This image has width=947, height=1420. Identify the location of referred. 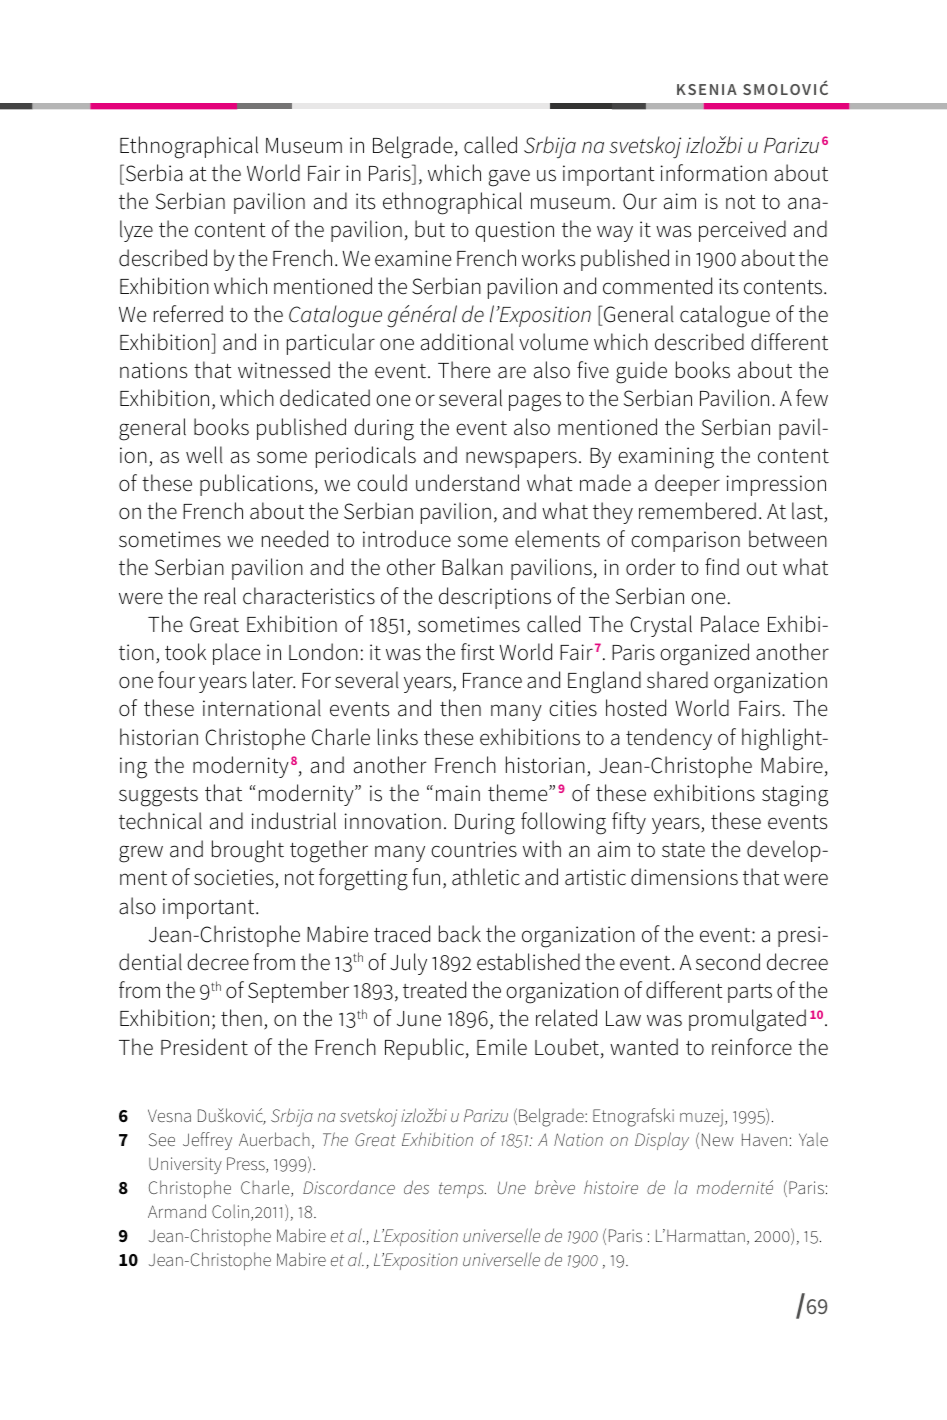
(188, 314).
